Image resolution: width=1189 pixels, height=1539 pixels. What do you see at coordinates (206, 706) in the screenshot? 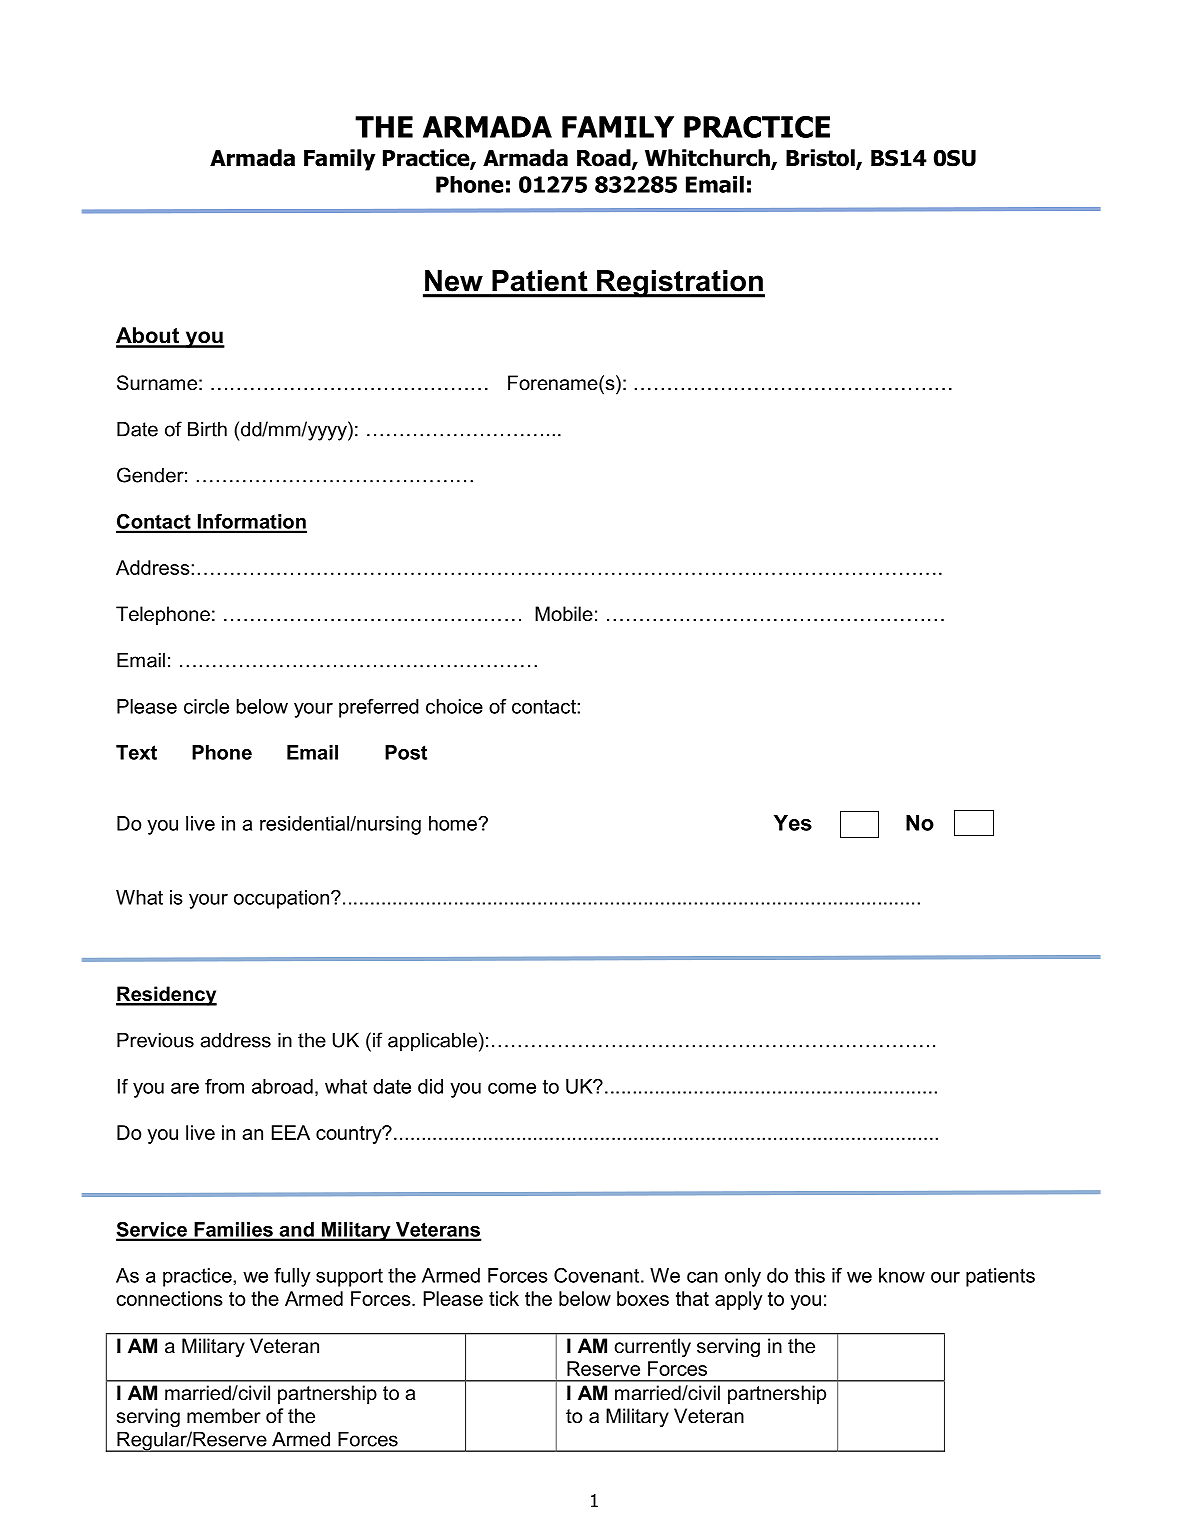
I see `circle` at bounding box center [206, 706].
